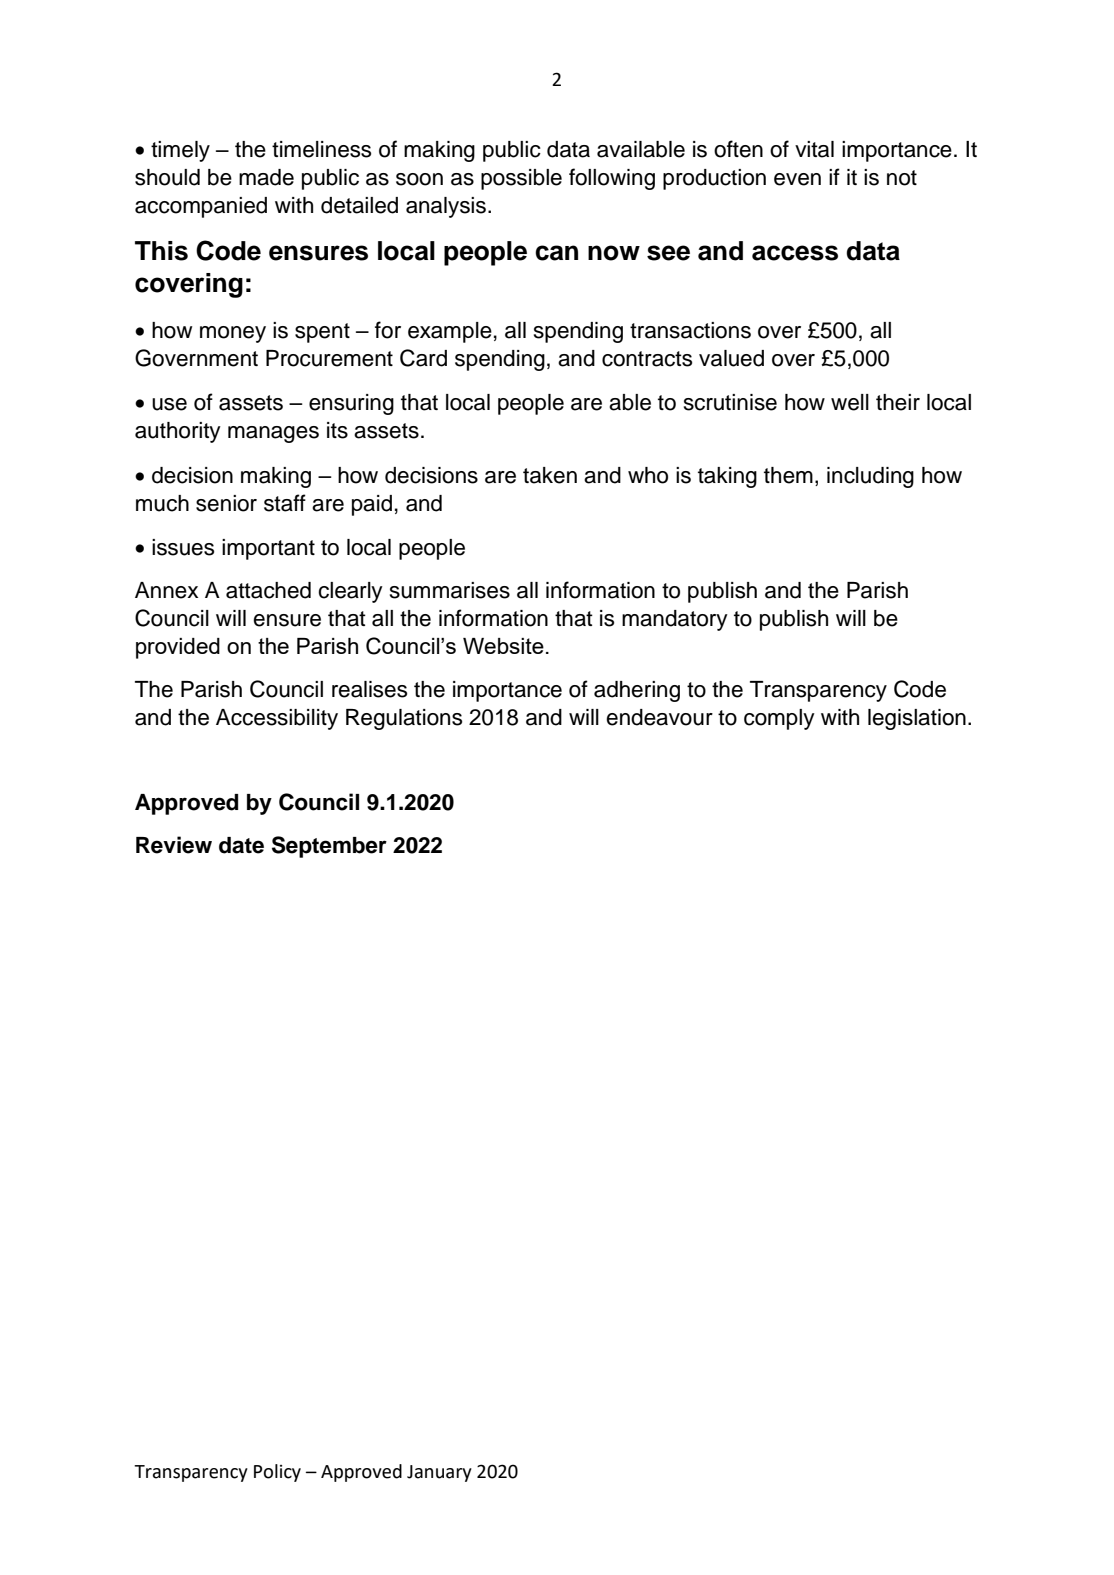  I want to click on date, so click(241, 845).
